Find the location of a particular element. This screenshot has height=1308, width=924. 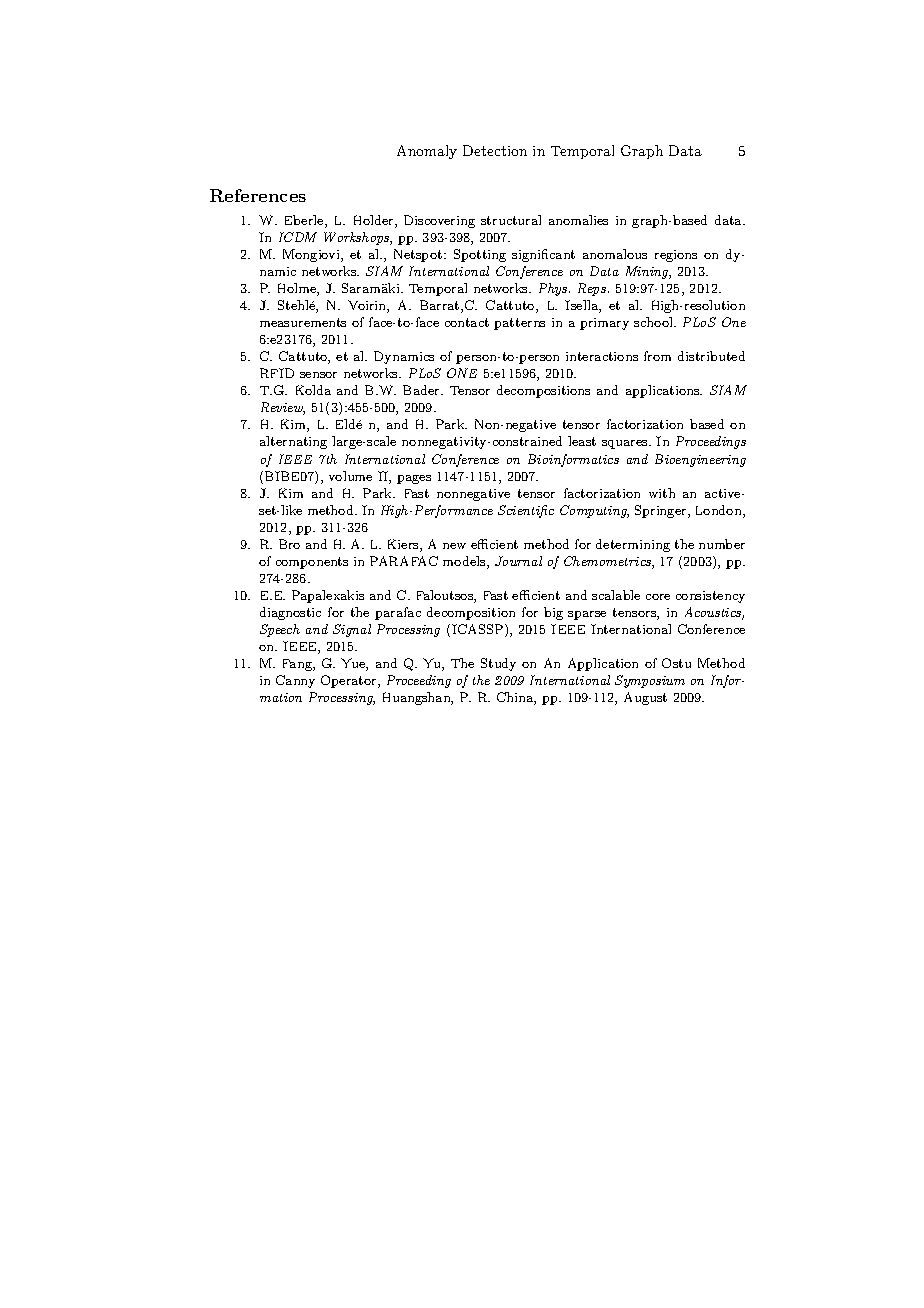

Study is located at coordinates (498, 664).
